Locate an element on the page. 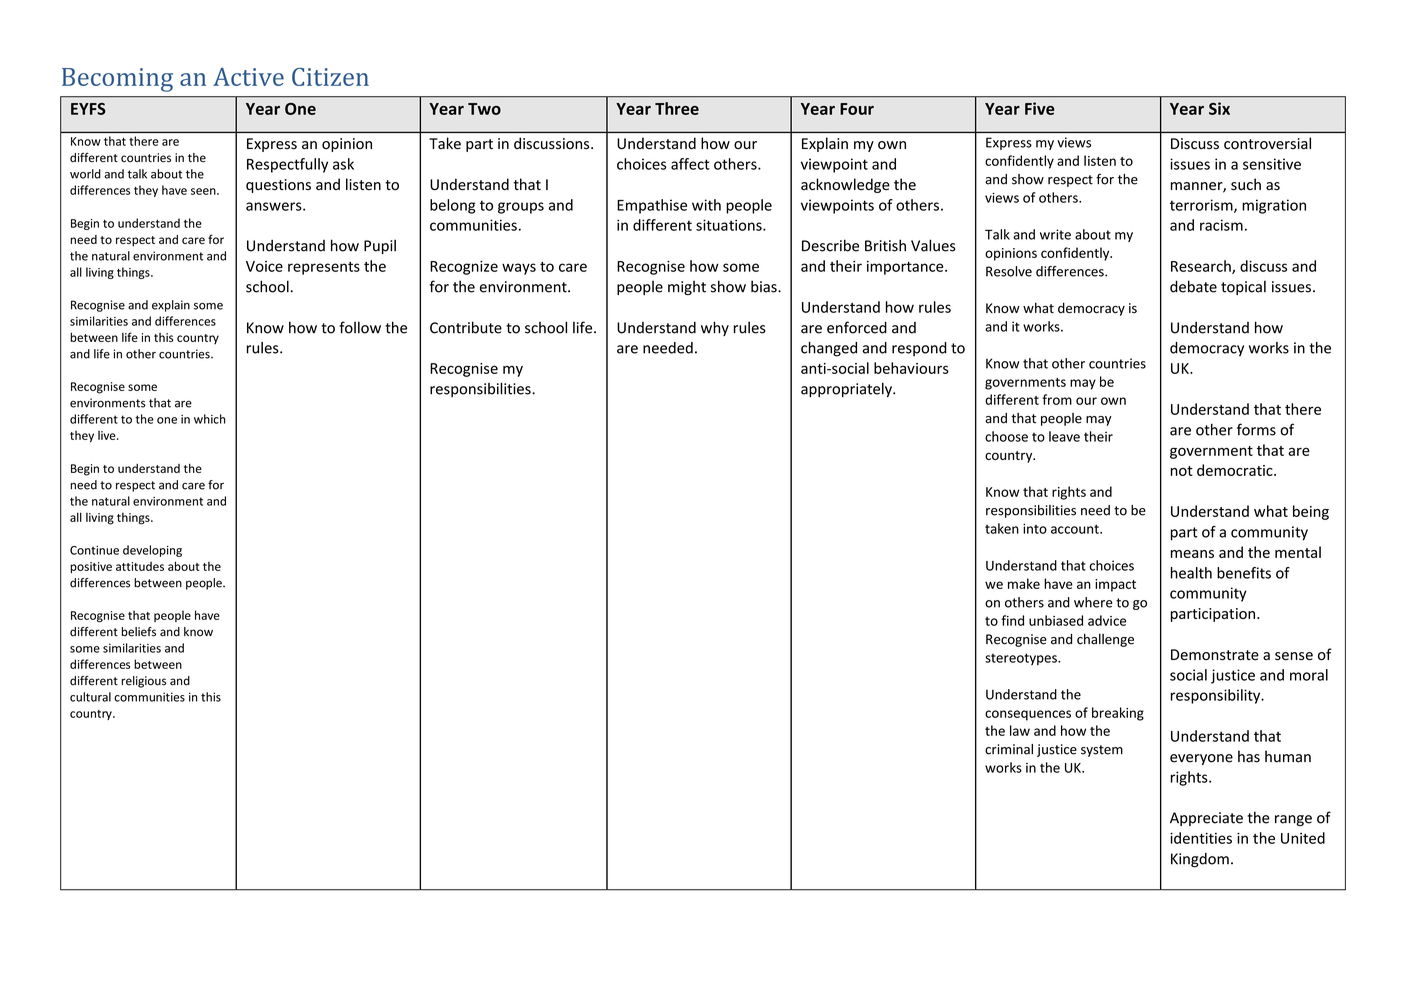  debate is located at coordinates (1193, 286).
